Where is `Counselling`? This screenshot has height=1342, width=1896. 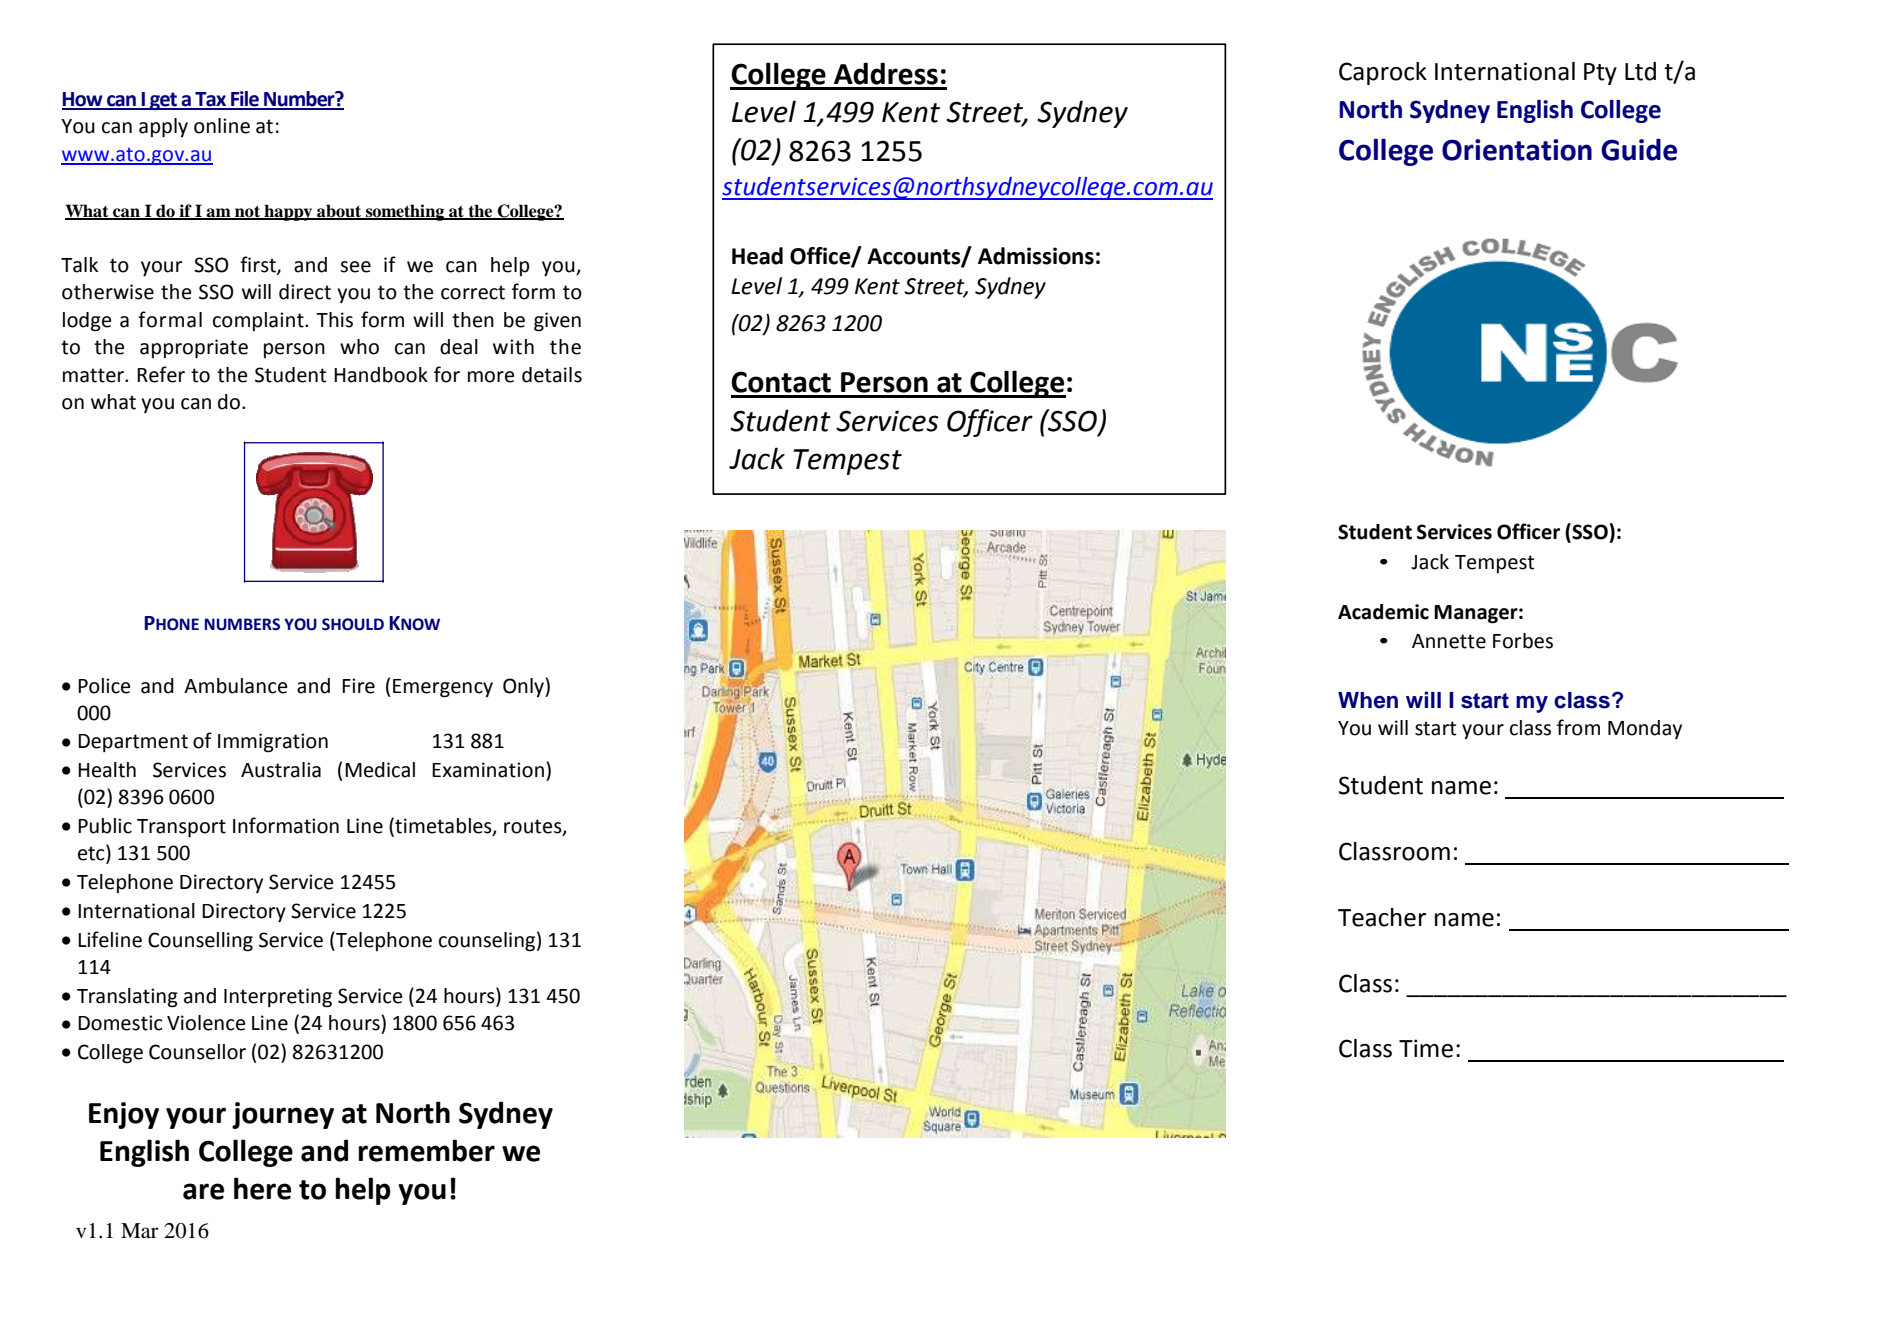
Counselling is located at coordinates (200, 942).
